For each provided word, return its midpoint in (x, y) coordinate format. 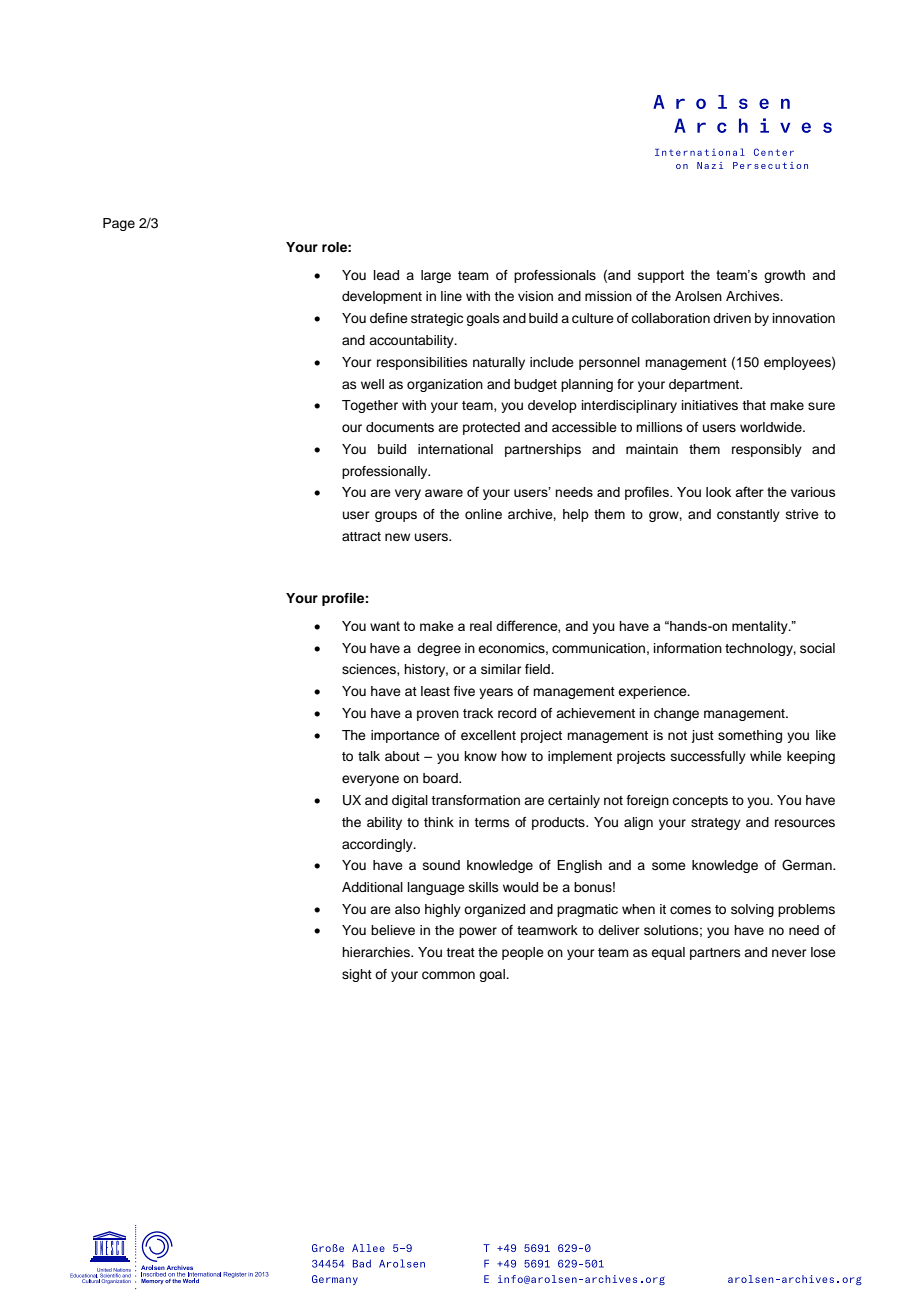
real (481, 626)
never (789, 953)
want (385, 626)
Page (119, 224)
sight (357, 975)
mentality (761, 627)
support (661, 276)
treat (460, 952)
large (436, 276)
